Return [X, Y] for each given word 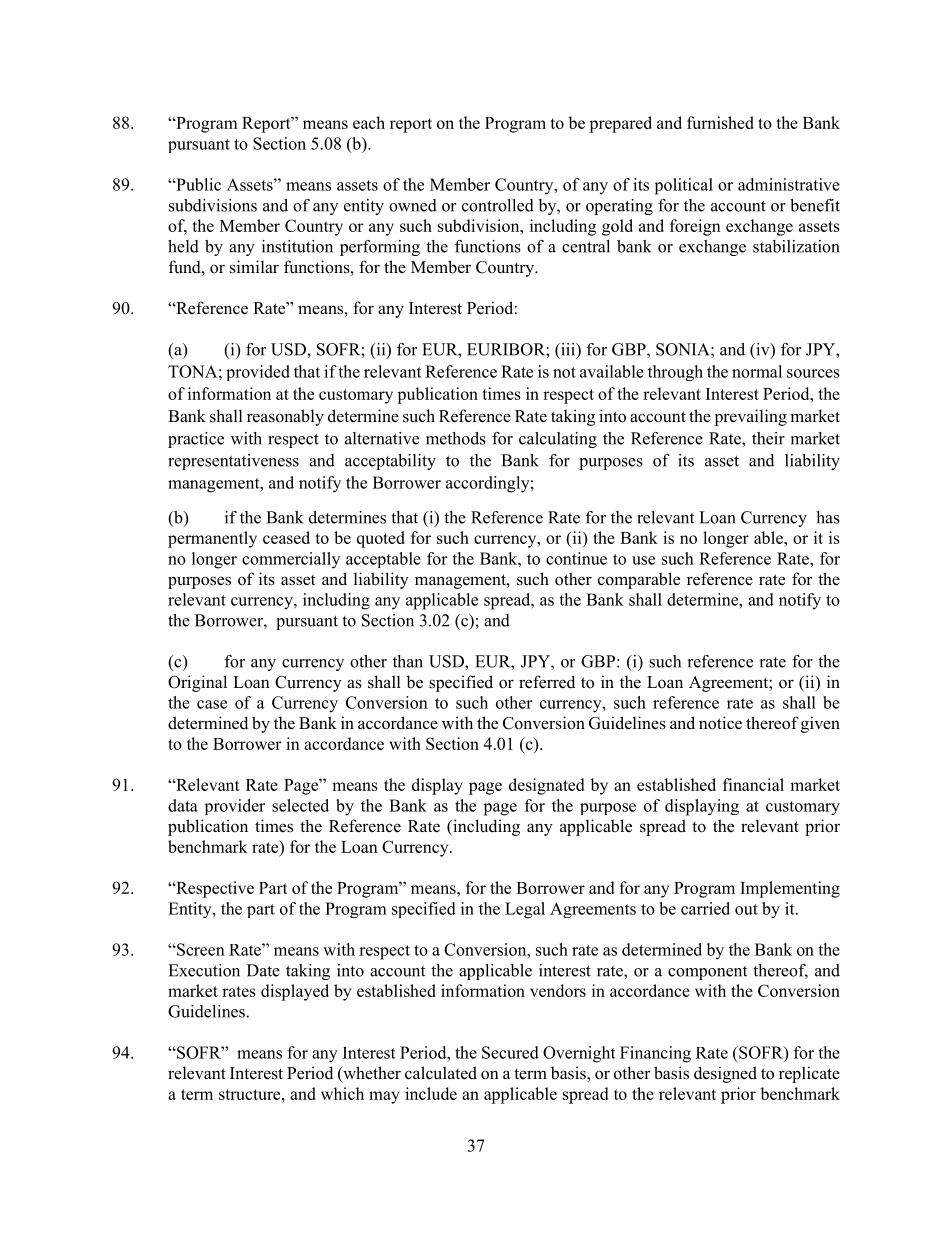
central [586, 246]
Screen [200, 949]
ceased [286, 537]
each [369, 122]
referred [547, 682]
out [746, 909]
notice [720, 723]
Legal [525, 910]
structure [251, 1094]
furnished [720, 122]
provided [258, 373]
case [212, 704]
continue [576, 558]
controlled [498, 205]
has [828, 517]
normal [757, 371]
